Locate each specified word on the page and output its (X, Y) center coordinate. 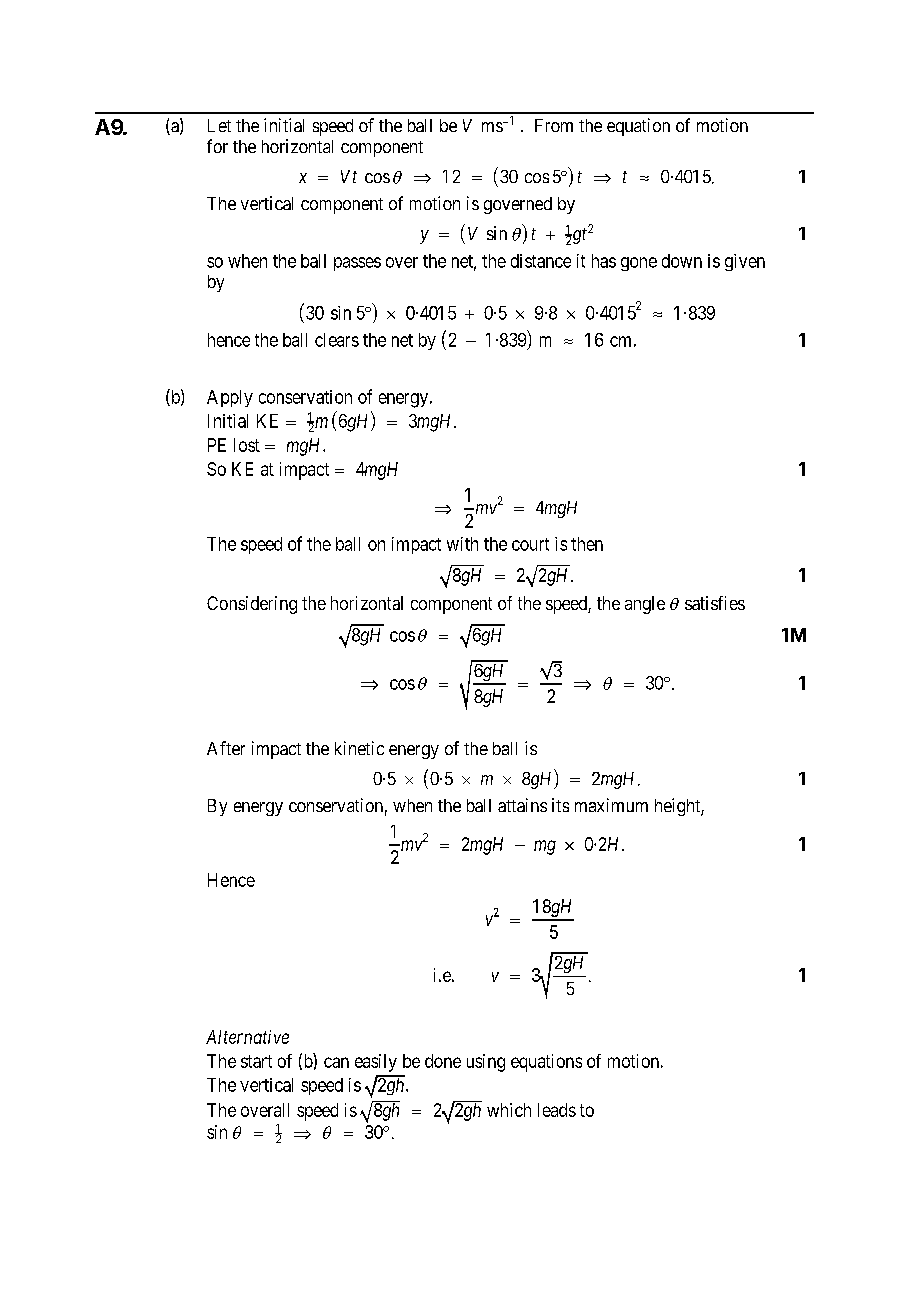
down (682, 261)
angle (645, 605)
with (462, 544)
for (217, 146)
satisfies (715, 603)
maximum (611, 805)
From (554, 125)
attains (522, 805)
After (226, 748)
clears (337, 340)
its (560, 805)
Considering (252, 605)
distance (541, 261)
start (256, 1061)
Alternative (247, 1037)
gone (639, 264)
